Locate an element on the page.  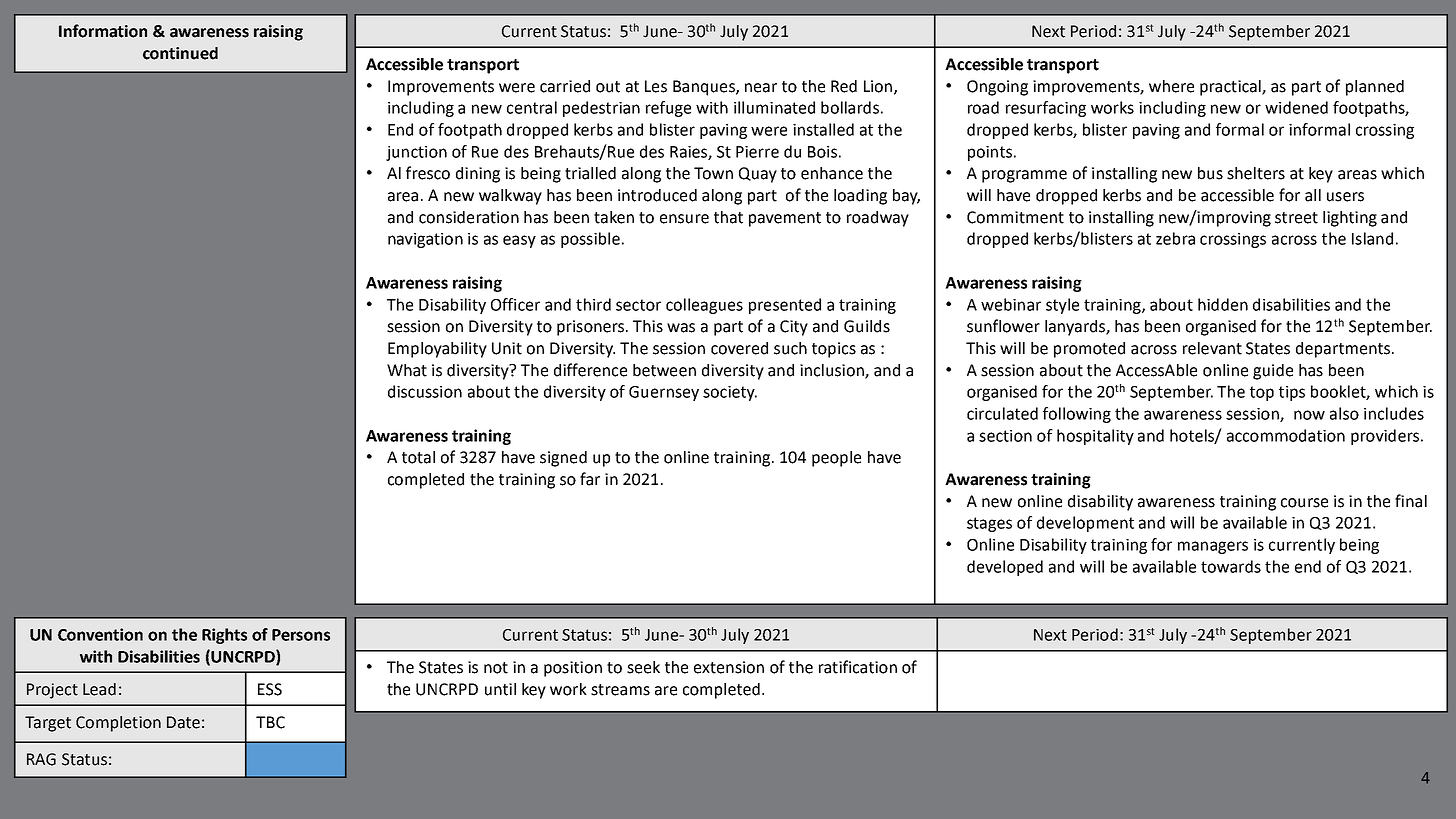
practical is located at coordinates (1231, 88).
